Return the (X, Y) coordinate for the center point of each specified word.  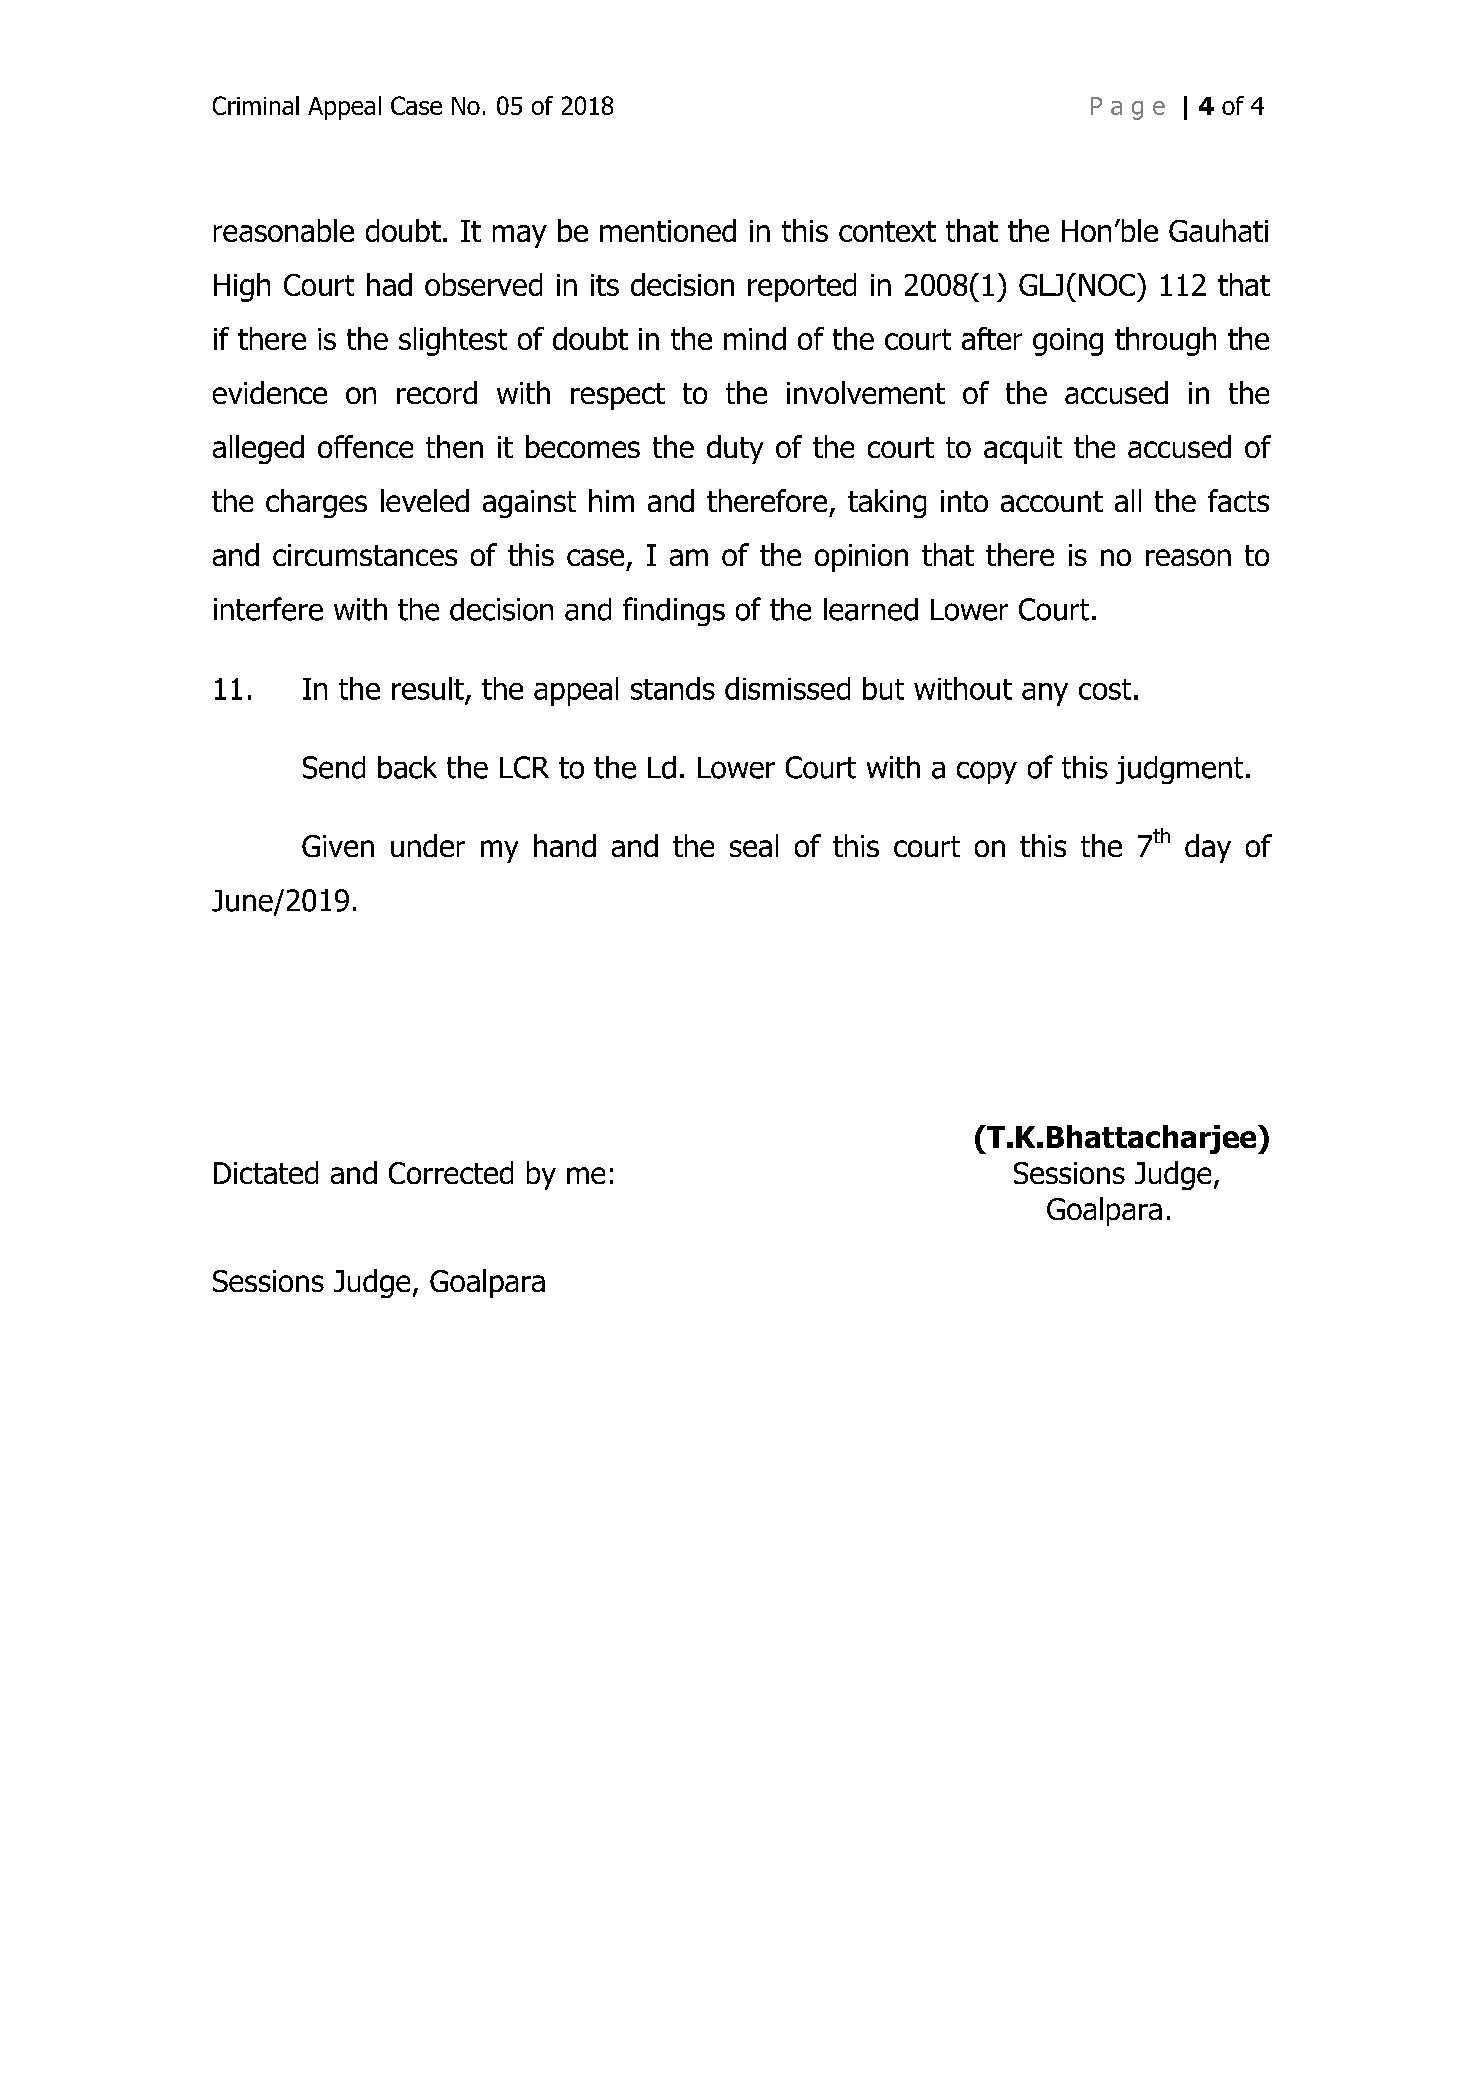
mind (755, 338)
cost (1105, 689)
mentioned (668, 230)
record (437, 392)
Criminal (256, 105)
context (887, 231)
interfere (268, 609)
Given (338, 846)
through (1165, 341)
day (1208, 848)
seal (754, 845)
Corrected (451, 1172)
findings (674, 611)
